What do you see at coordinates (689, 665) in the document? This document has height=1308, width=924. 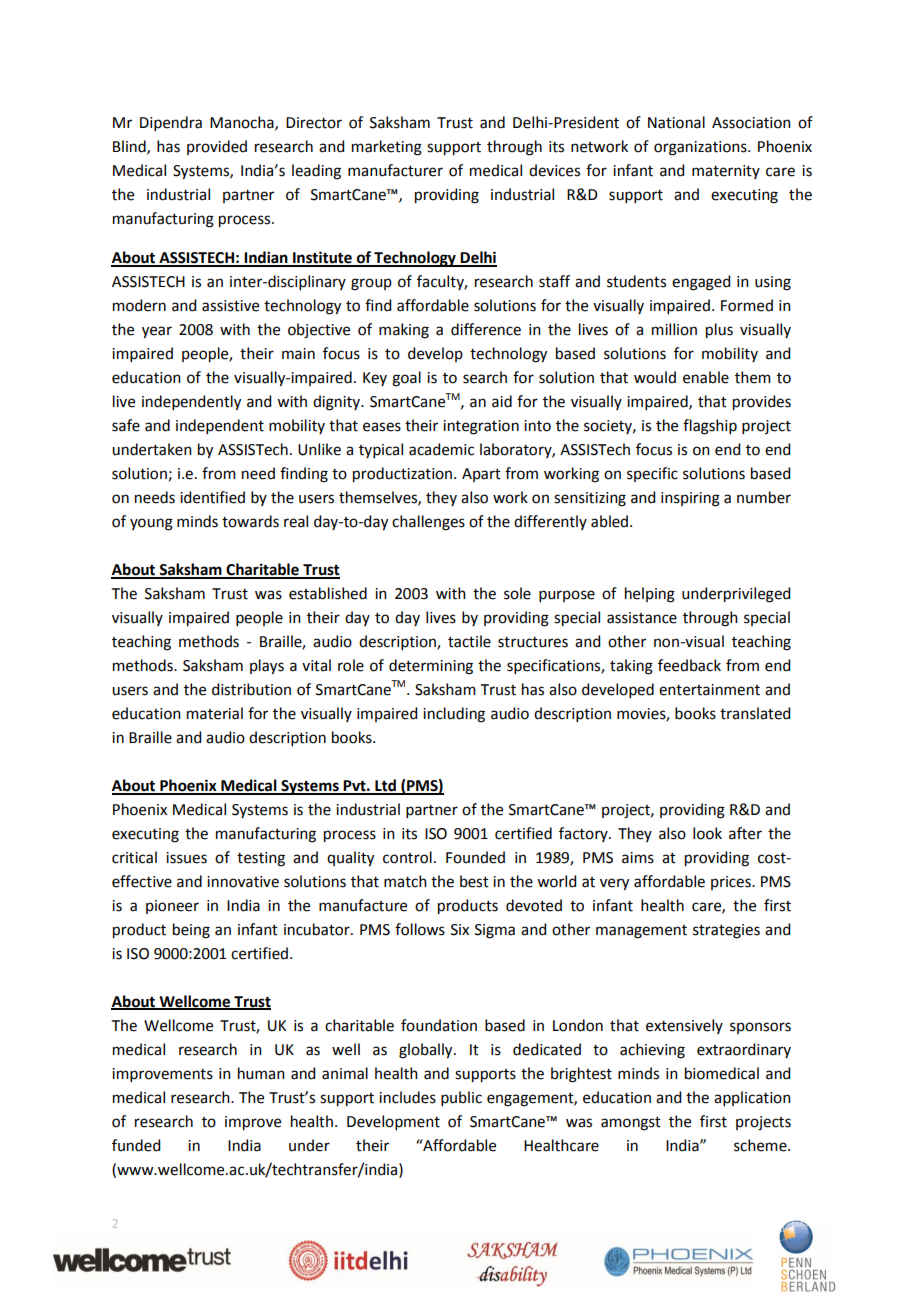 I see `feedback` at bounding box center [689, 665].
